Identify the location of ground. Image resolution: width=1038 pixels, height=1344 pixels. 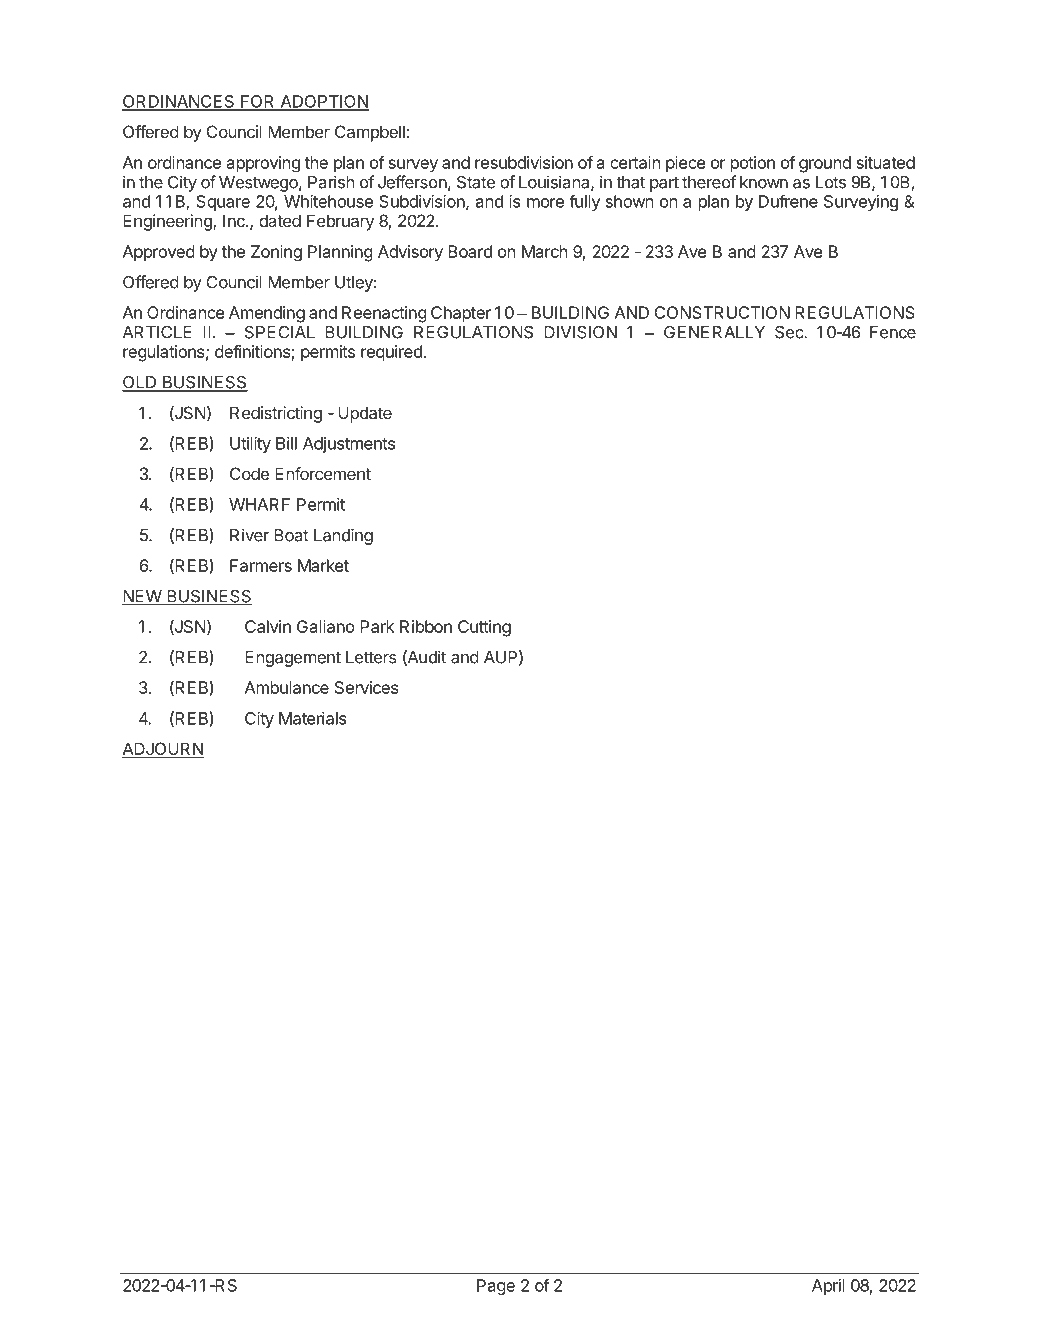
(825, 164).
